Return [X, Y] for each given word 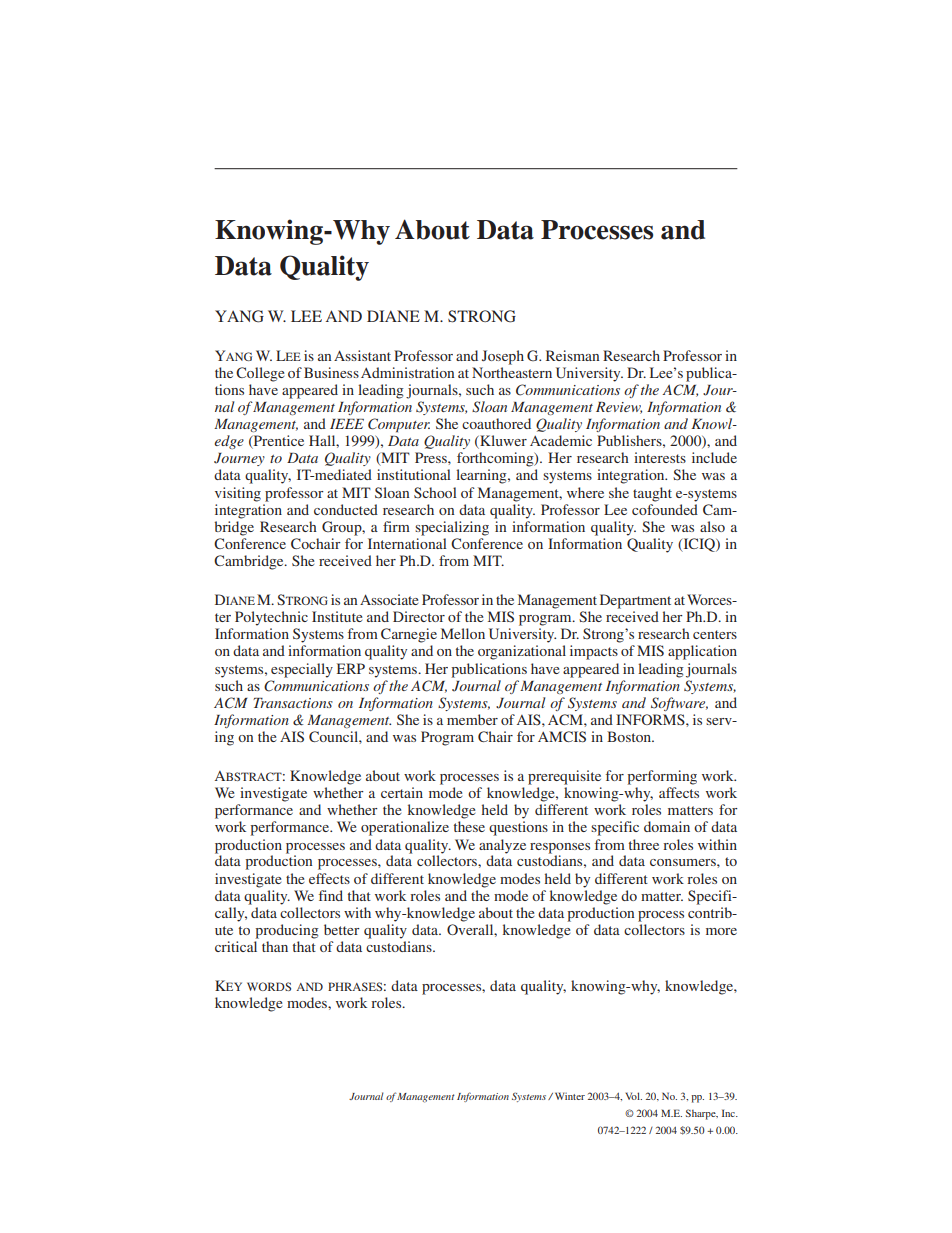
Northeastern [512, 372]
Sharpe [702, 1114]
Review [619, 408]
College [260, 374]
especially [302, 670]
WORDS [269, 986]
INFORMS [651, 719]
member [472, 719]
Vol [633, 1096]
